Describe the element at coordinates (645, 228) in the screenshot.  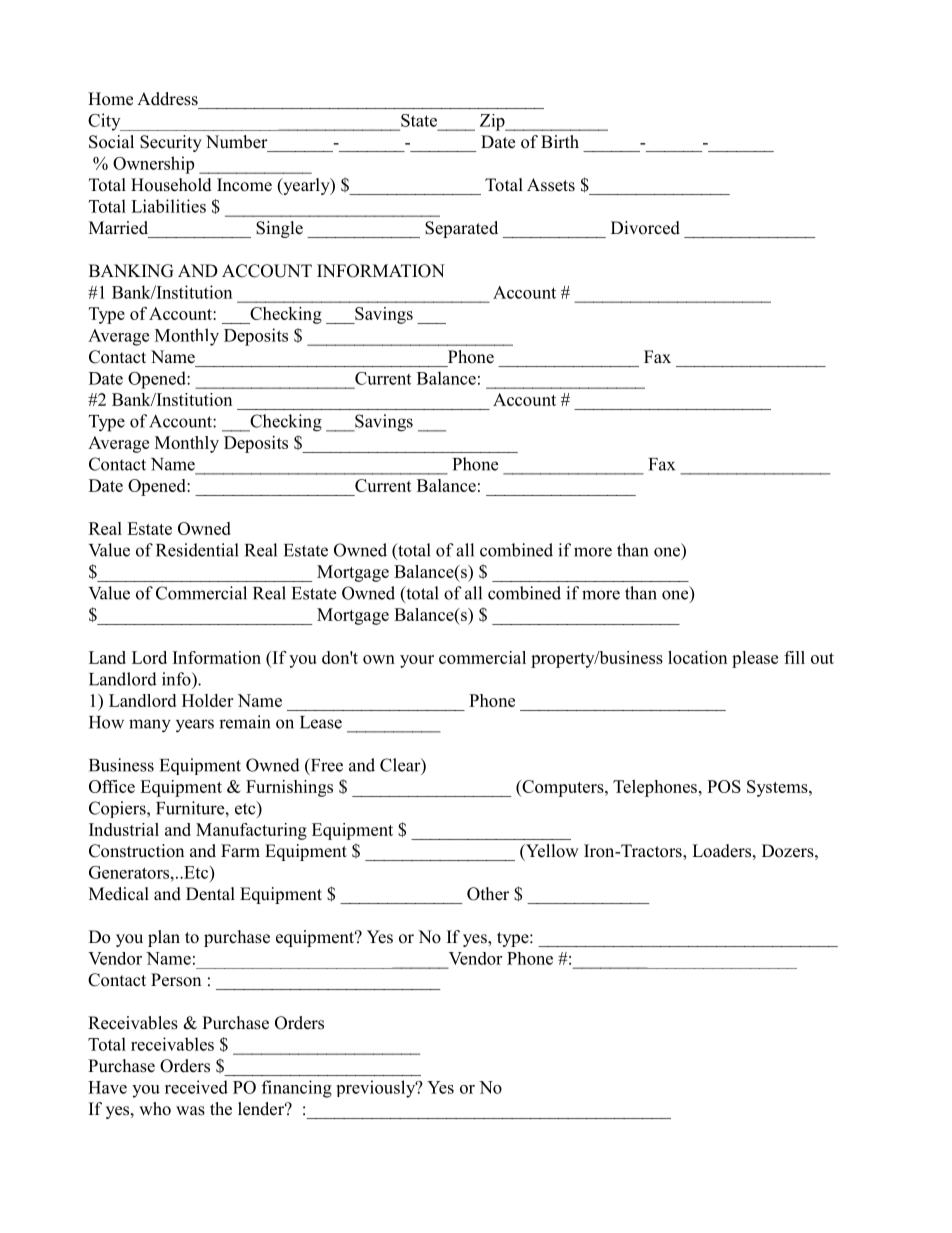
I see `Divorced` at that location.
